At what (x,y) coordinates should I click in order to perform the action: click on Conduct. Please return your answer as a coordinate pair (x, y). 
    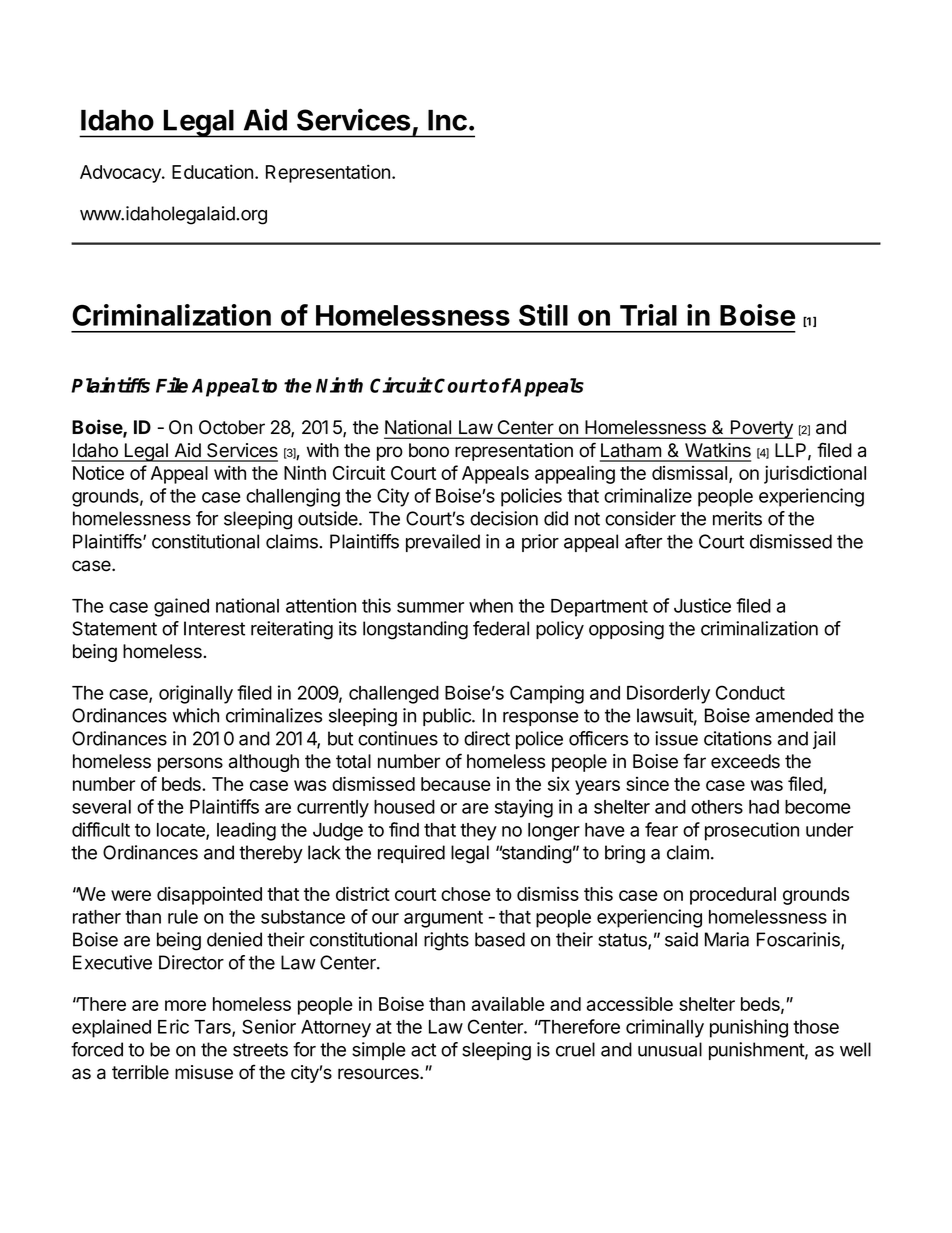
    Looking at the image, I should click on (750, 692).
